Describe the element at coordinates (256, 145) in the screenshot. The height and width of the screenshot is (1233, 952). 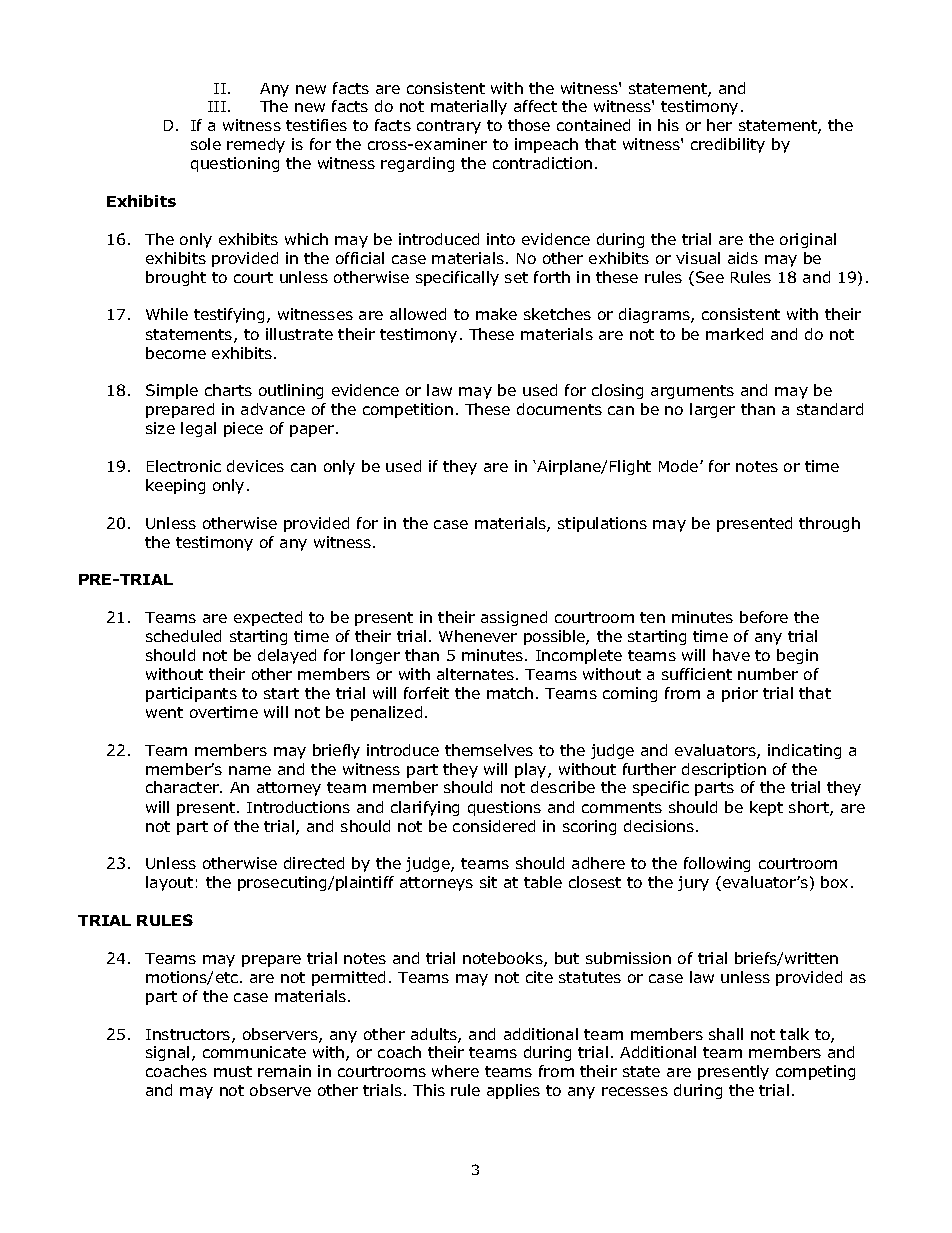
I see `remedy` at that location.
